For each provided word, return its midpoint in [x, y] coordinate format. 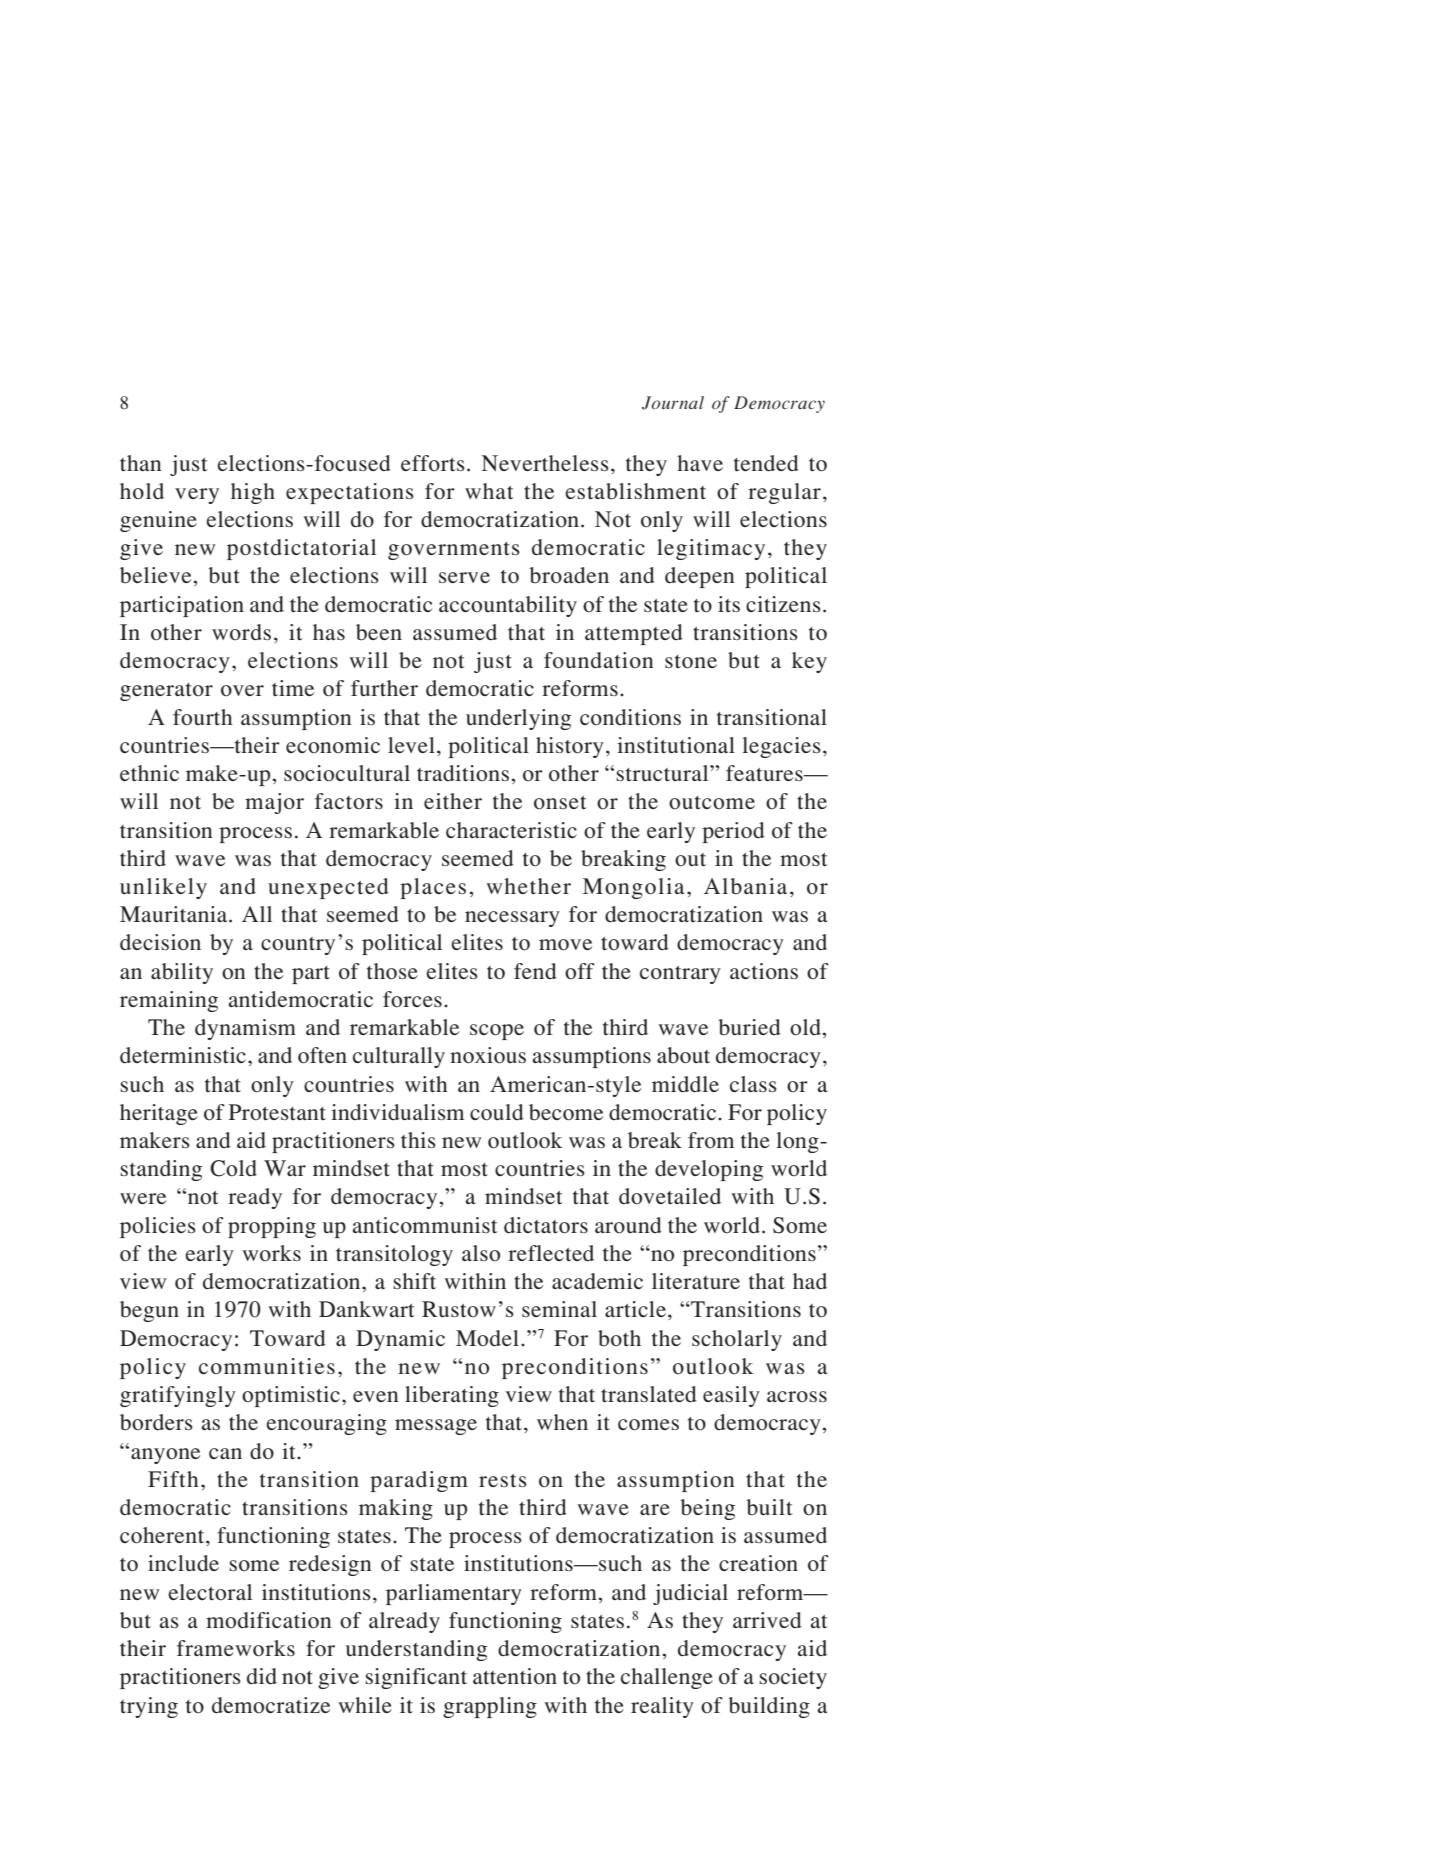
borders [156, 1422]
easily [731, 1396]
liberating [452, 1396]
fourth [203, 717]
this [418, 1140]
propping [272, 1227]
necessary [512, 919]
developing [709, 1170]
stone [691, 662]
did [262, 1676]
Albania [745, 886]
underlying [518, 719]
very [197, 496]
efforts [433, 463]
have [700, 463]
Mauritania [175, 914]
